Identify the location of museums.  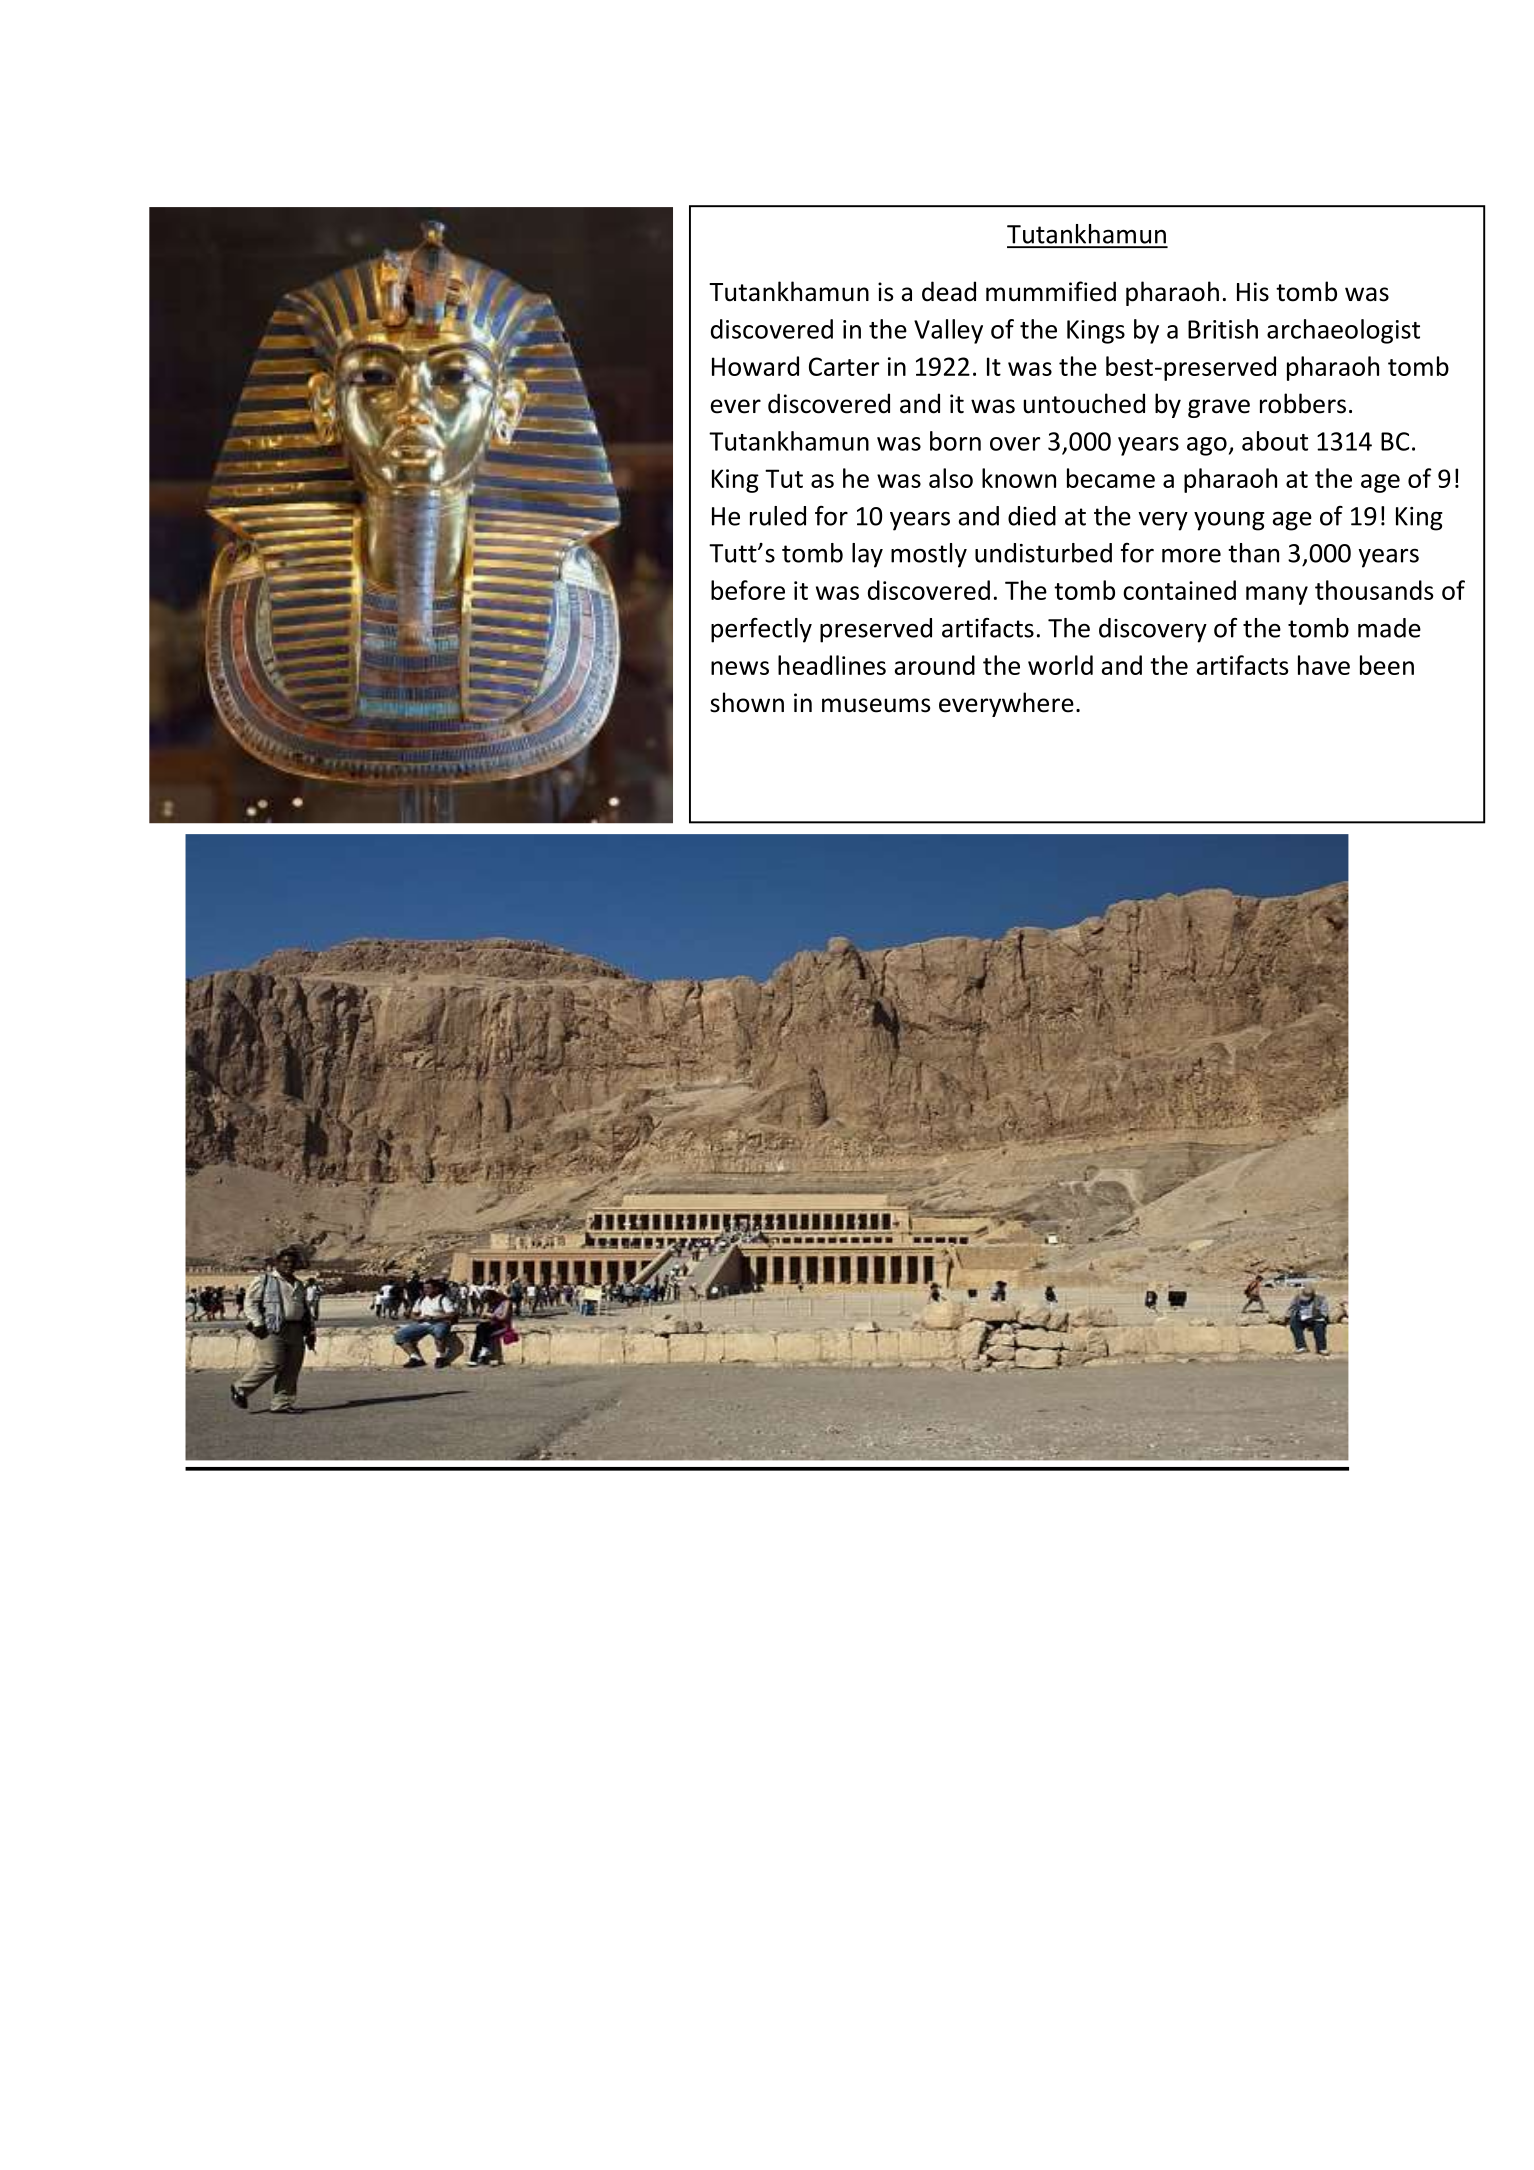
(876, 705).
